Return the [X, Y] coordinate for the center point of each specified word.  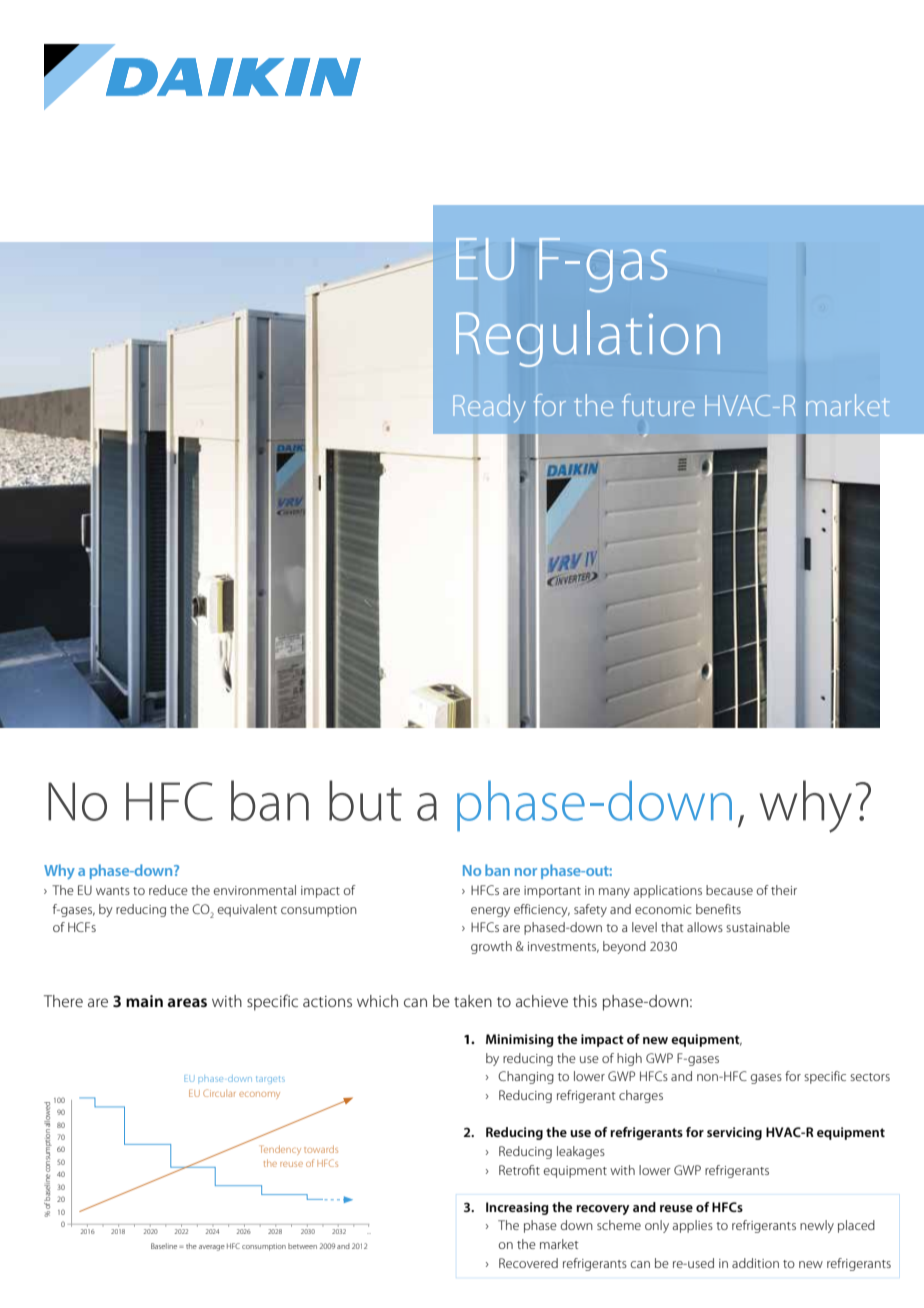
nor [526, 872]
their [784, 890]
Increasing [517, 1208]
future [658, 405]
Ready [489, 408]
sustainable [758, 927]
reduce [168, 890]
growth [491, 947]
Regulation [588, 338]
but [365, 800]
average [212, 1248]
